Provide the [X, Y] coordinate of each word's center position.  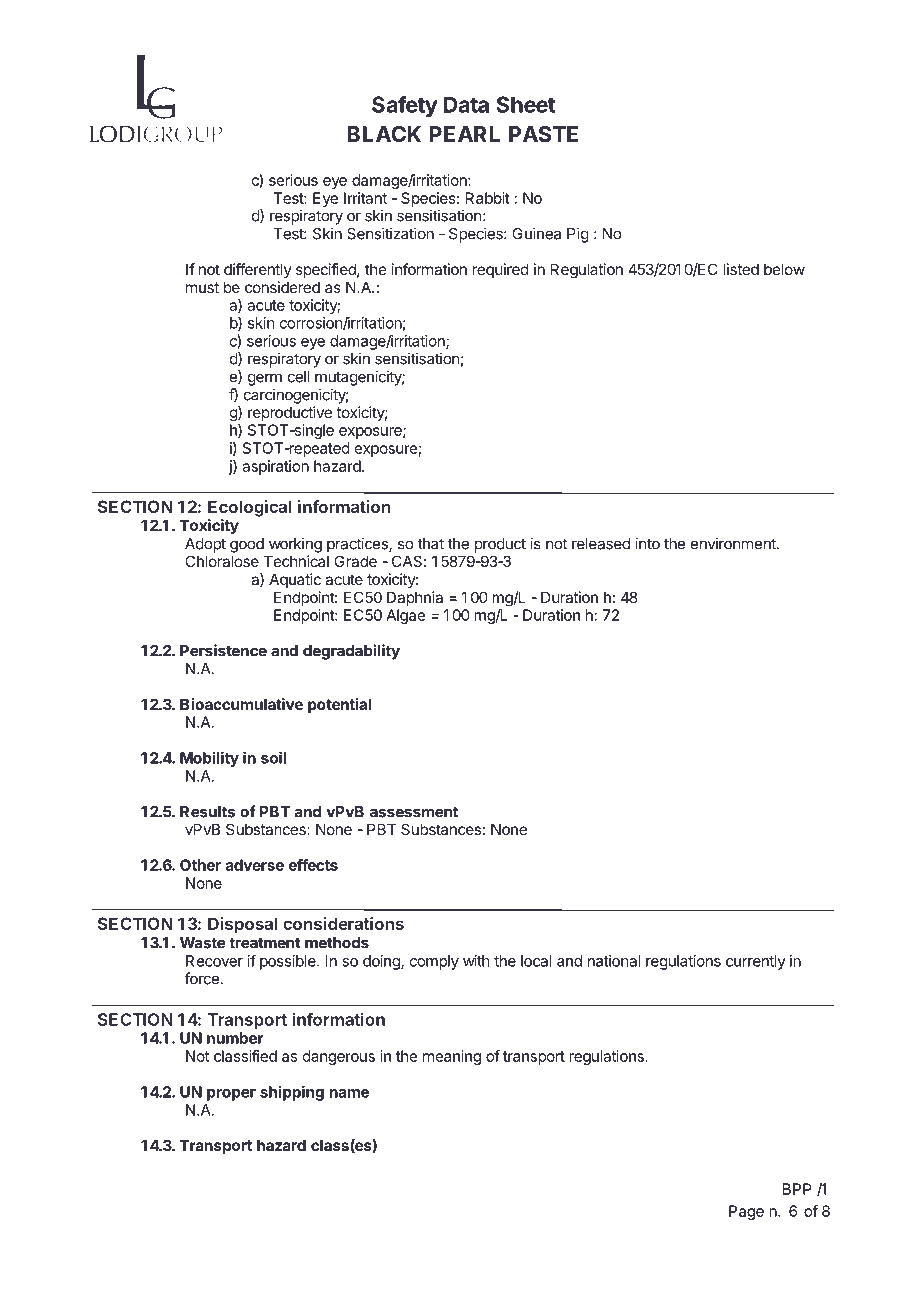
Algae [406, 616]
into [647, 543]
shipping [292, 1093]
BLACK [384, 134]
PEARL [464, 134]
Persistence [223, 650]
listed [741, 269]
